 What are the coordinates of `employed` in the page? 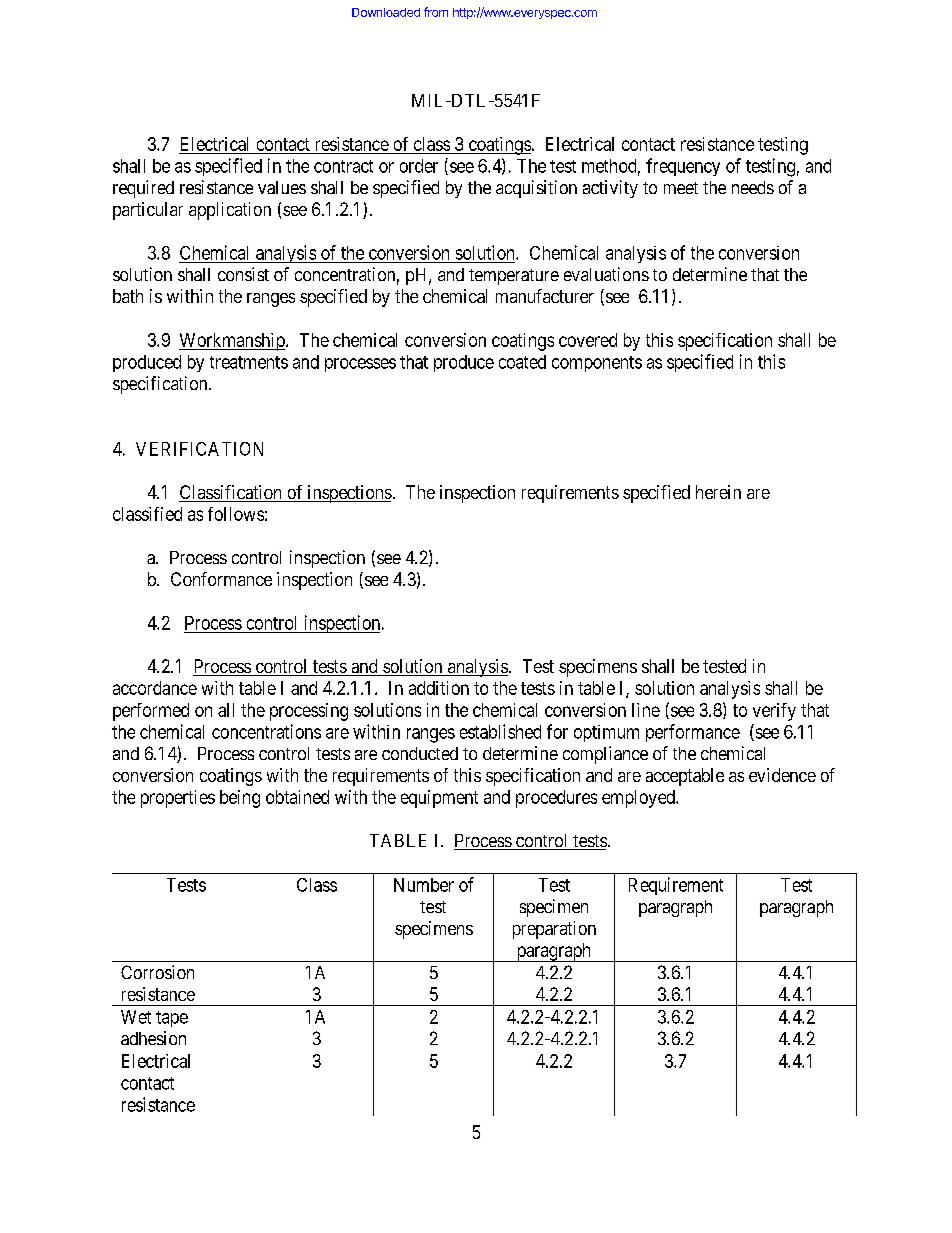 It's located at (639, 799).
